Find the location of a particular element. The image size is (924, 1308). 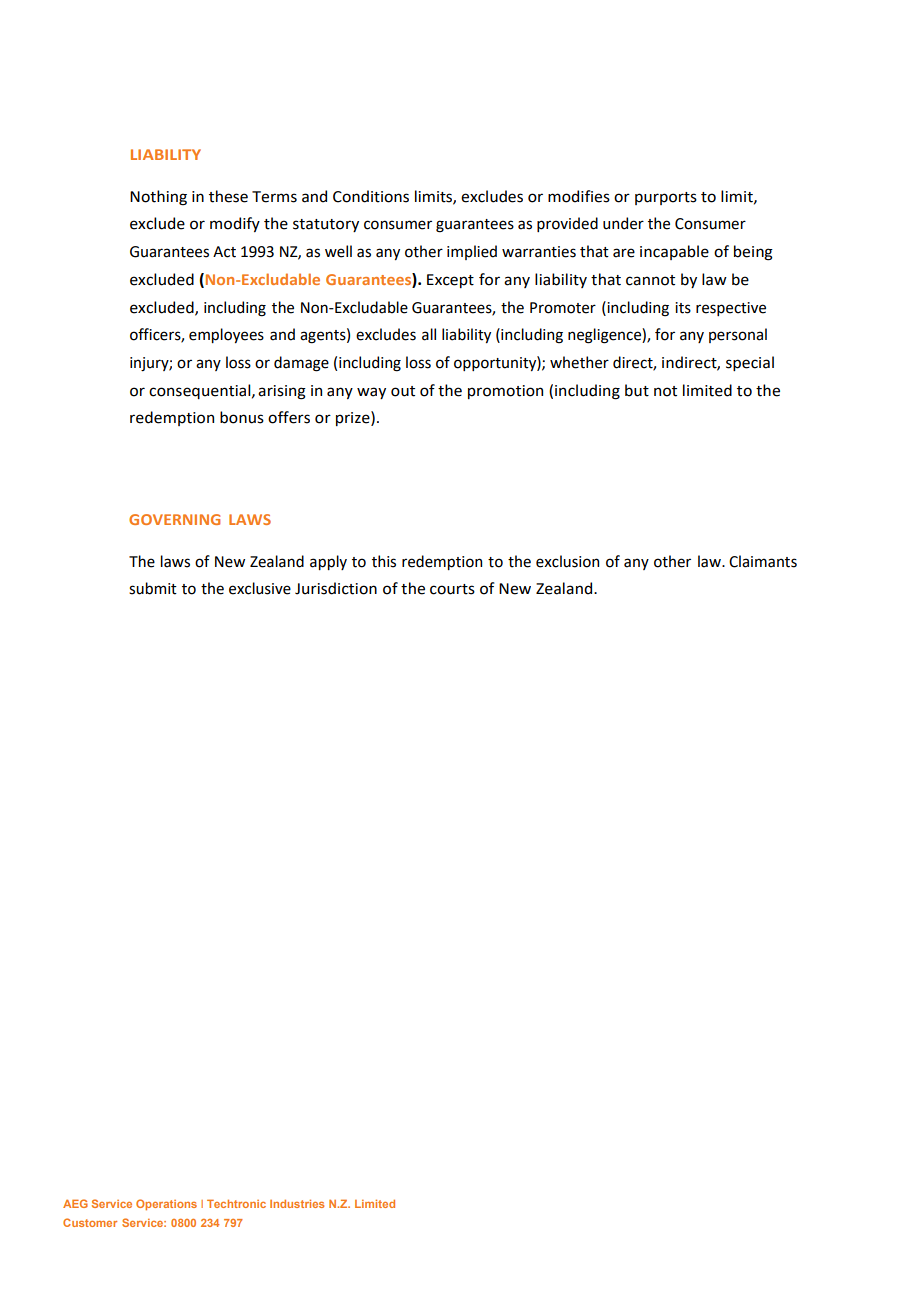

Nothing is located at coordinates (158, 198).
